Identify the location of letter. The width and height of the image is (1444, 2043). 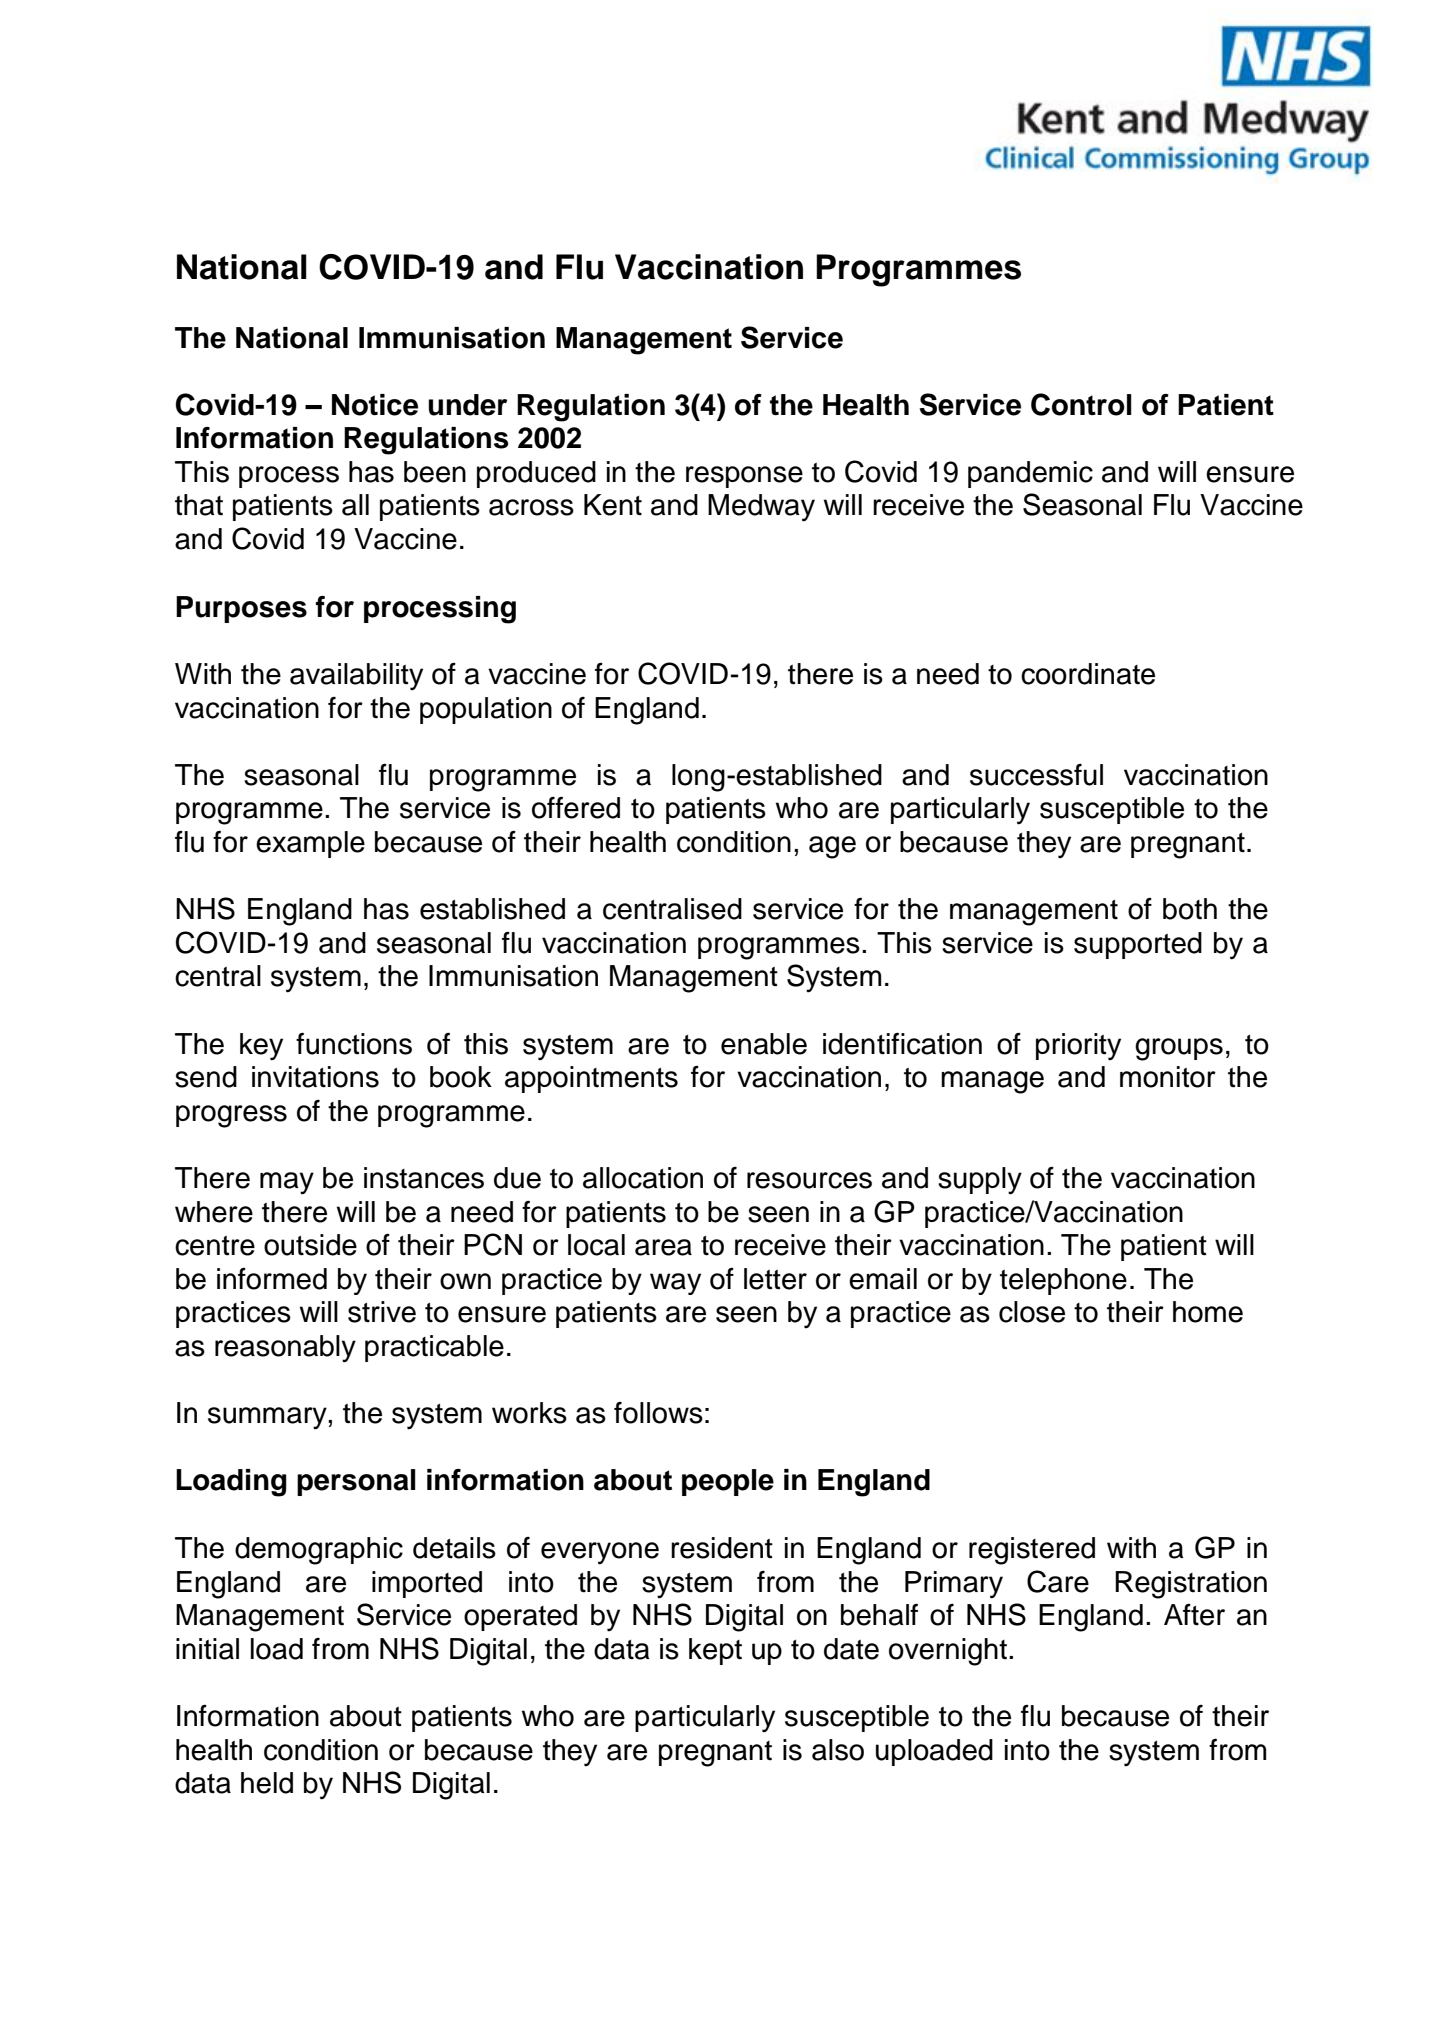
(775, 1279).
